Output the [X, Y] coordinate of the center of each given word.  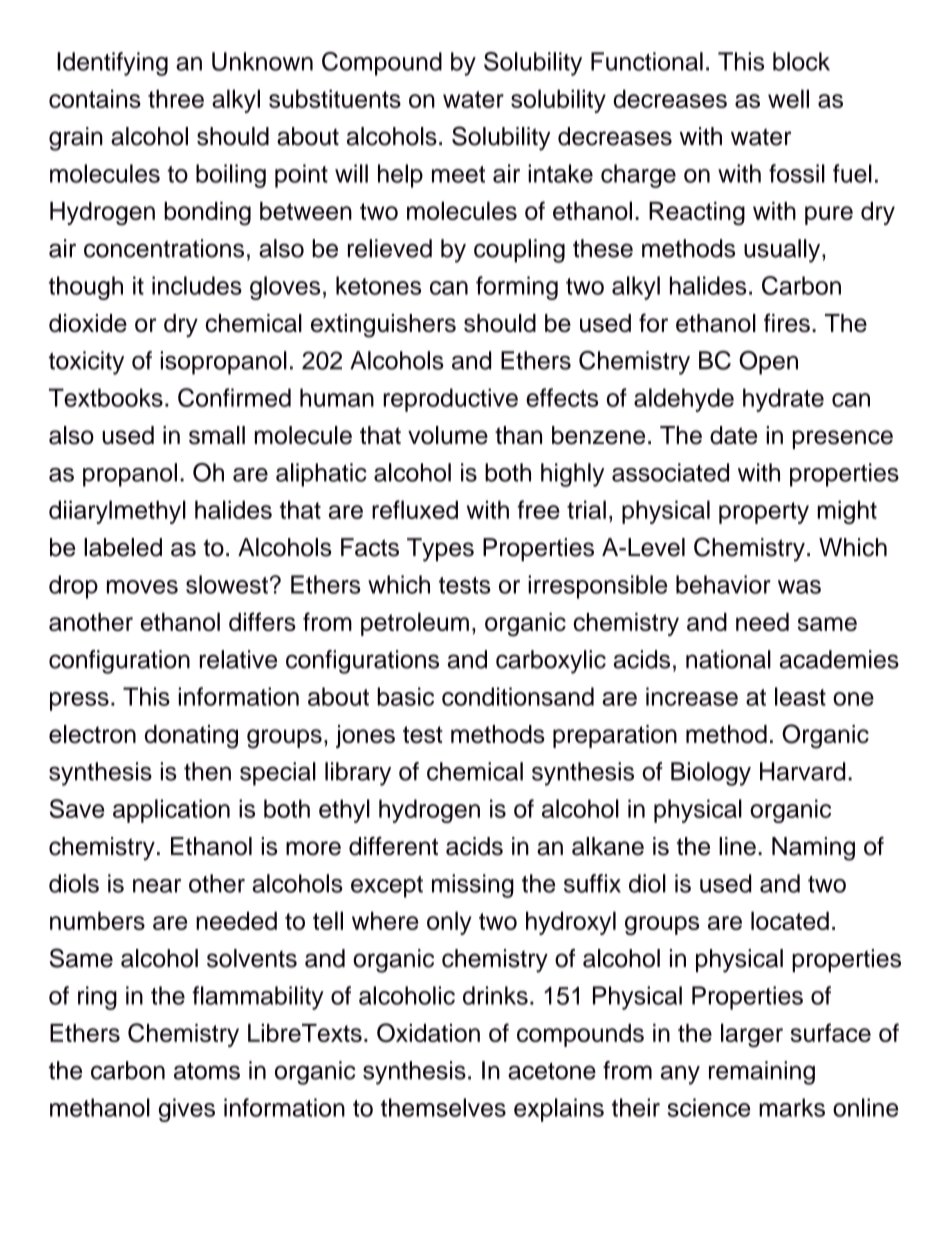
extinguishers [383, 326]
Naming [813, 849]
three [176, 98]
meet [458, 174]
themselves [443, 1107]
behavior [723, 584]
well [788, 98]
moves [142, 587]
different [393, 846]
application [171, 811]
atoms [207, 1071]
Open [768, 363]
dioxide [88, 323]
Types [440, 550]
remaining [762, 1073]
